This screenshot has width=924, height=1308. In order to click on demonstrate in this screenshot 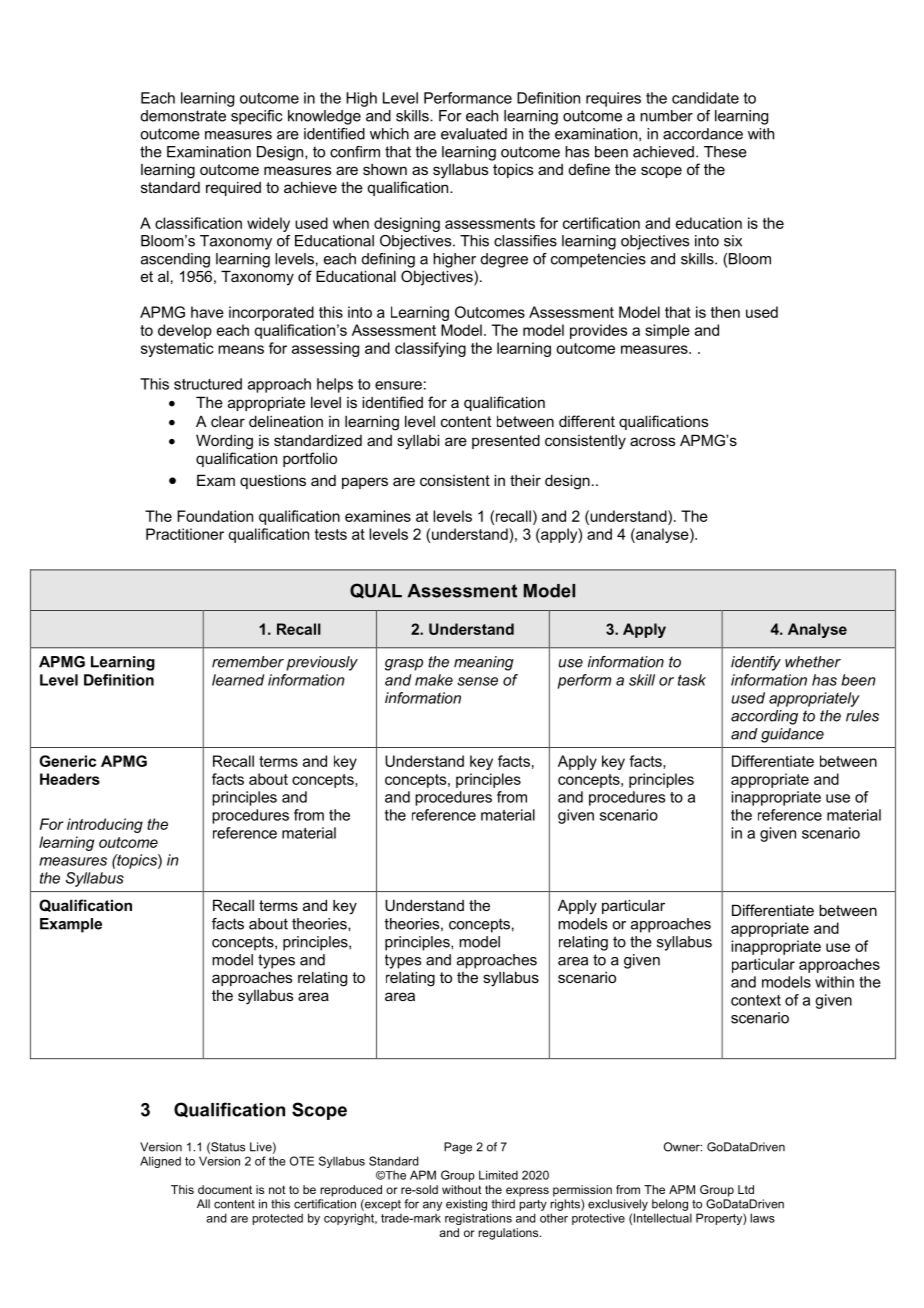, I will do `click(183, 116)`.
